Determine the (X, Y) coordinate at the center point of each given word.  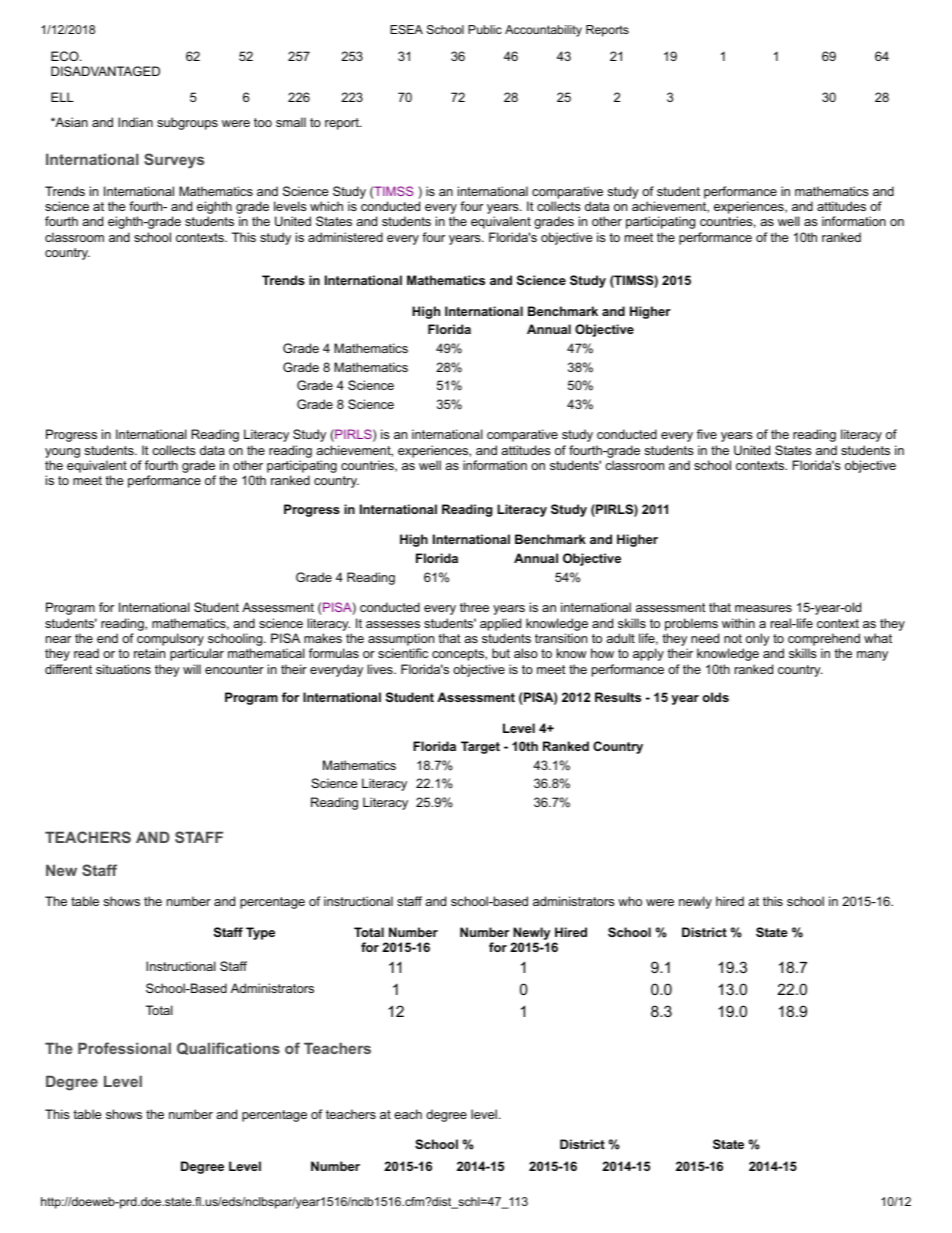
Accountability (543, 31)
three (474, 607)
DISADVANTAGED (105, 71)
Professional (124, 1048)
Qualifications (228, 1048)
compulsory (170, 641)
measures (763, 608)
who (630, 901)
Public (485, 29)
